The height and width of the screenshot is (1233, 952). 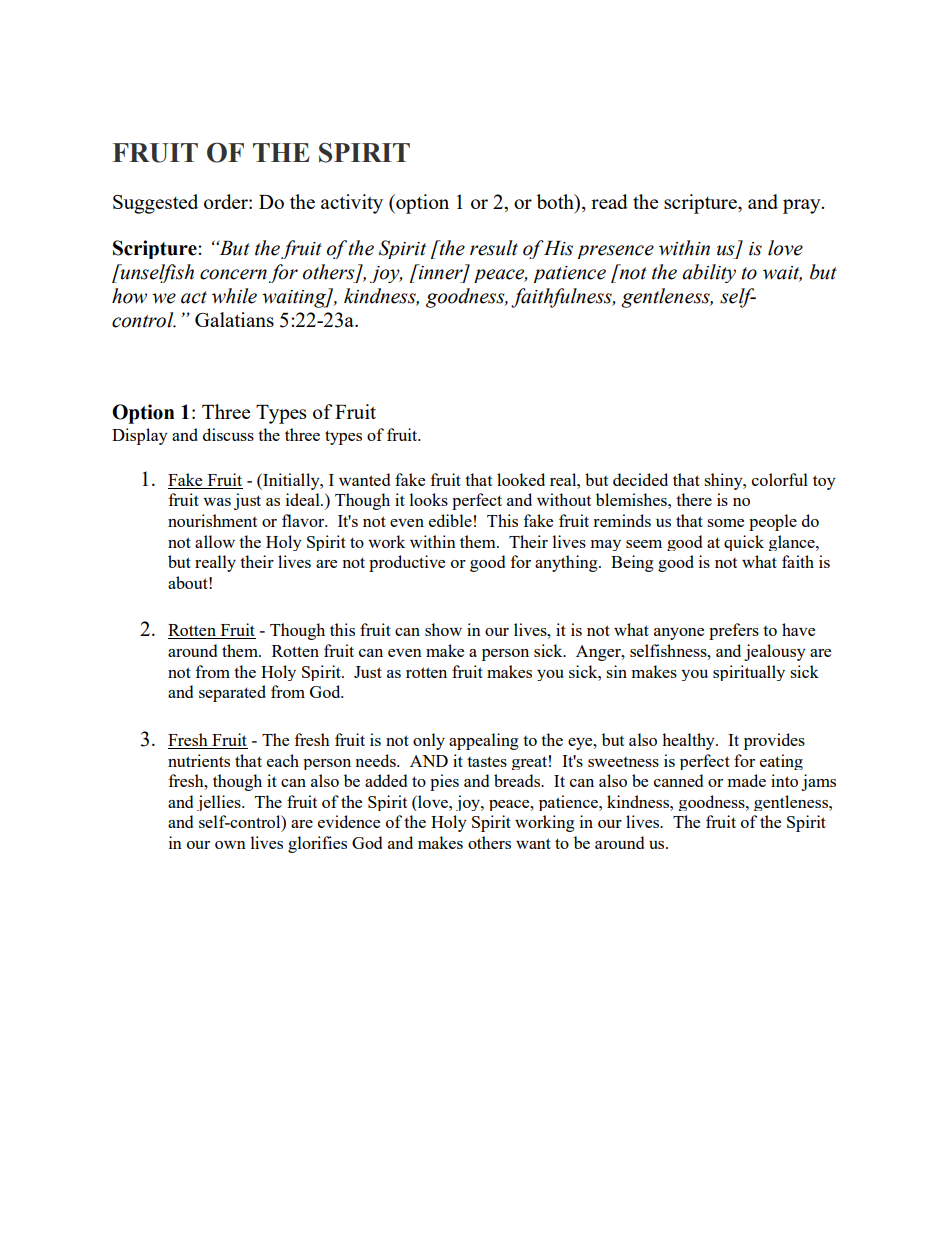 I want to click on Suggested, so click(x=155, y=204).
